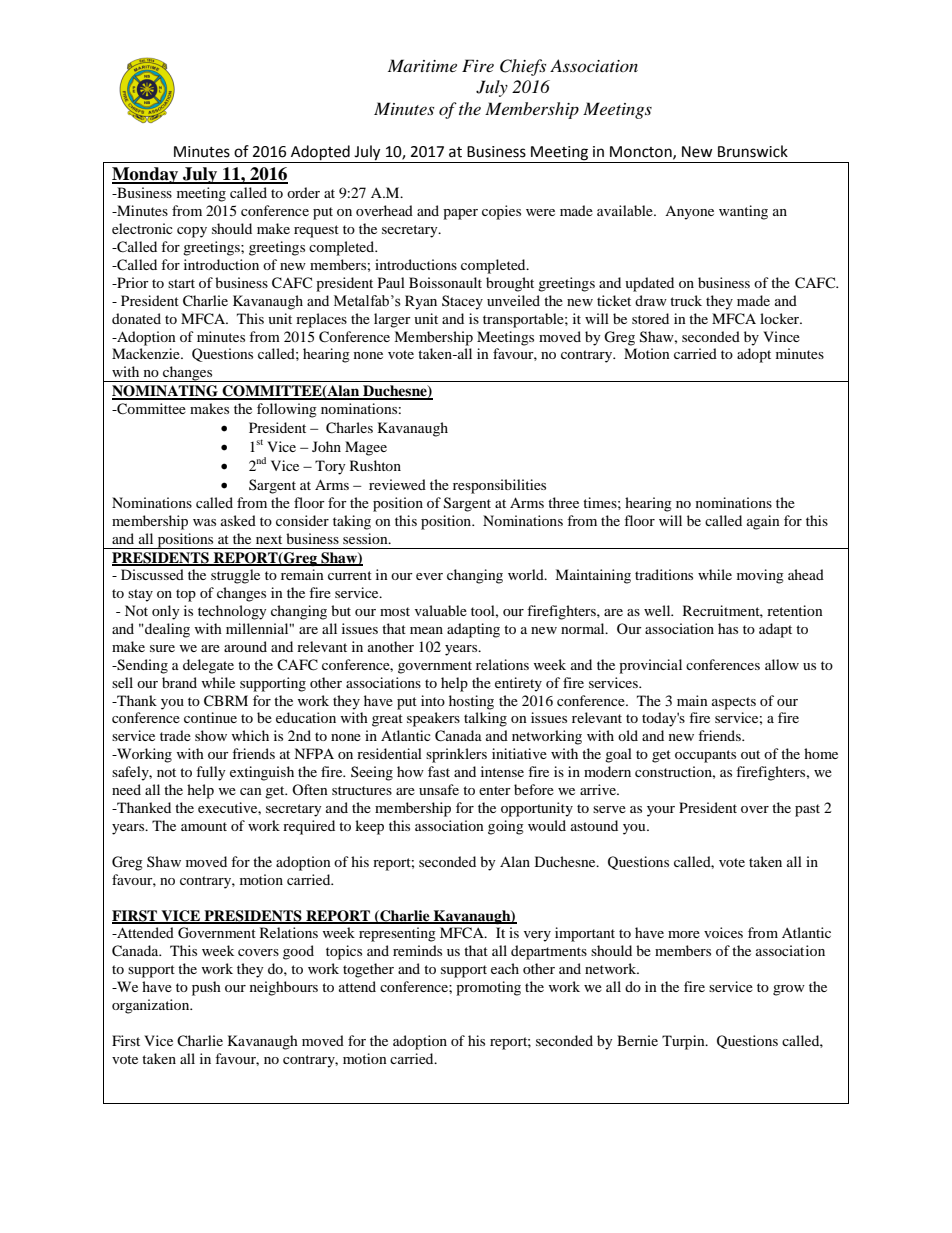  Describe the element at coordinates (211, 773) in the page. I see `fully` at that location.
